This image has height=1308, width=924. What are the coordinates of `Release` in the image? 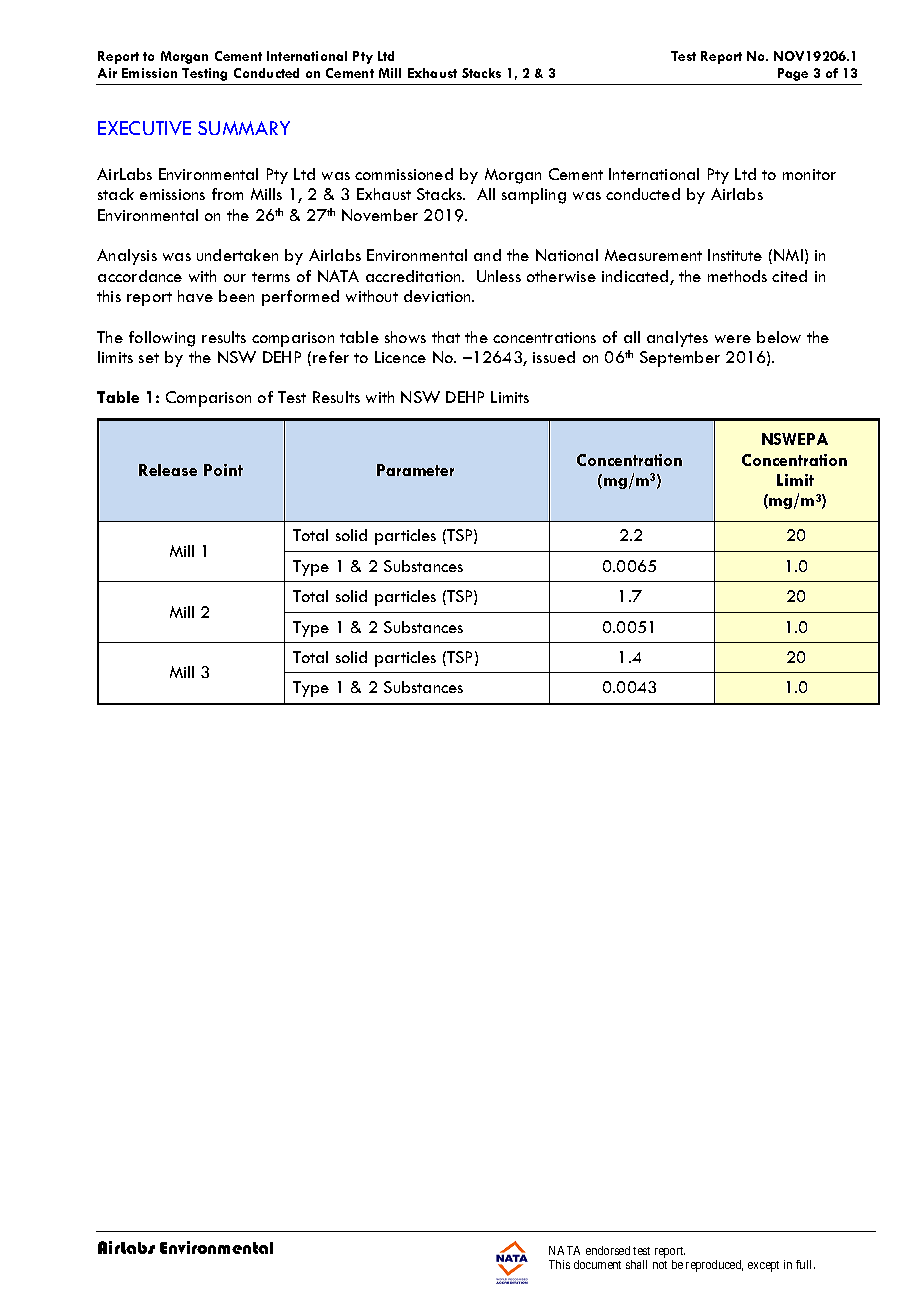 It's located at (168, 470).
